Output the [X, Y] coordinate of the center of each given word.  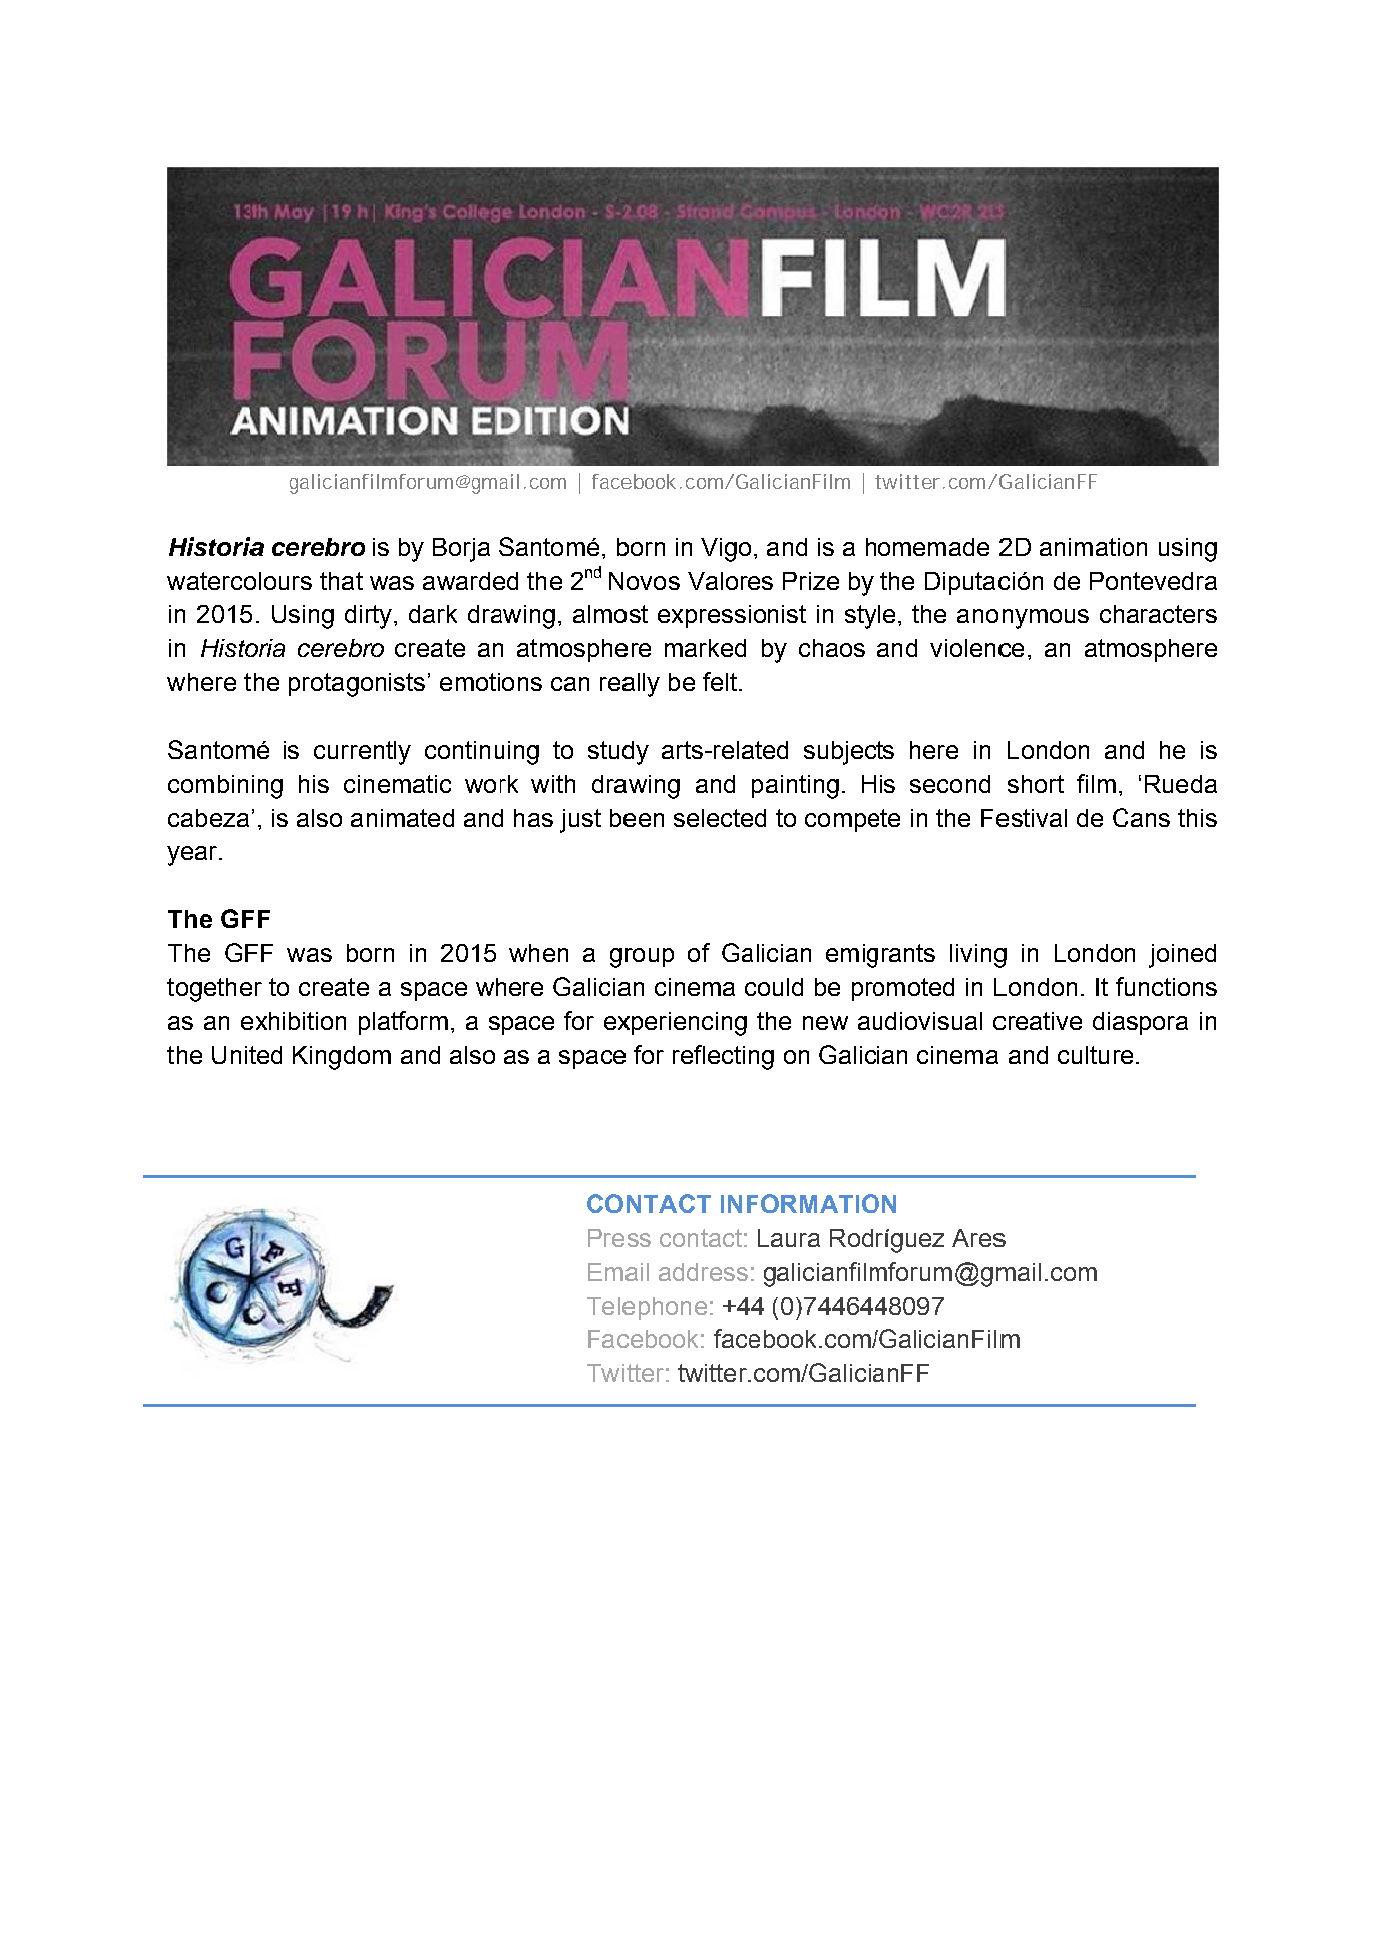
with [553, 784]
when [538, 953]
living [978, 956]
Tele [611, 1306]
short [1036, 784]
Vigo [726, 550]
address [703, 1272]
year [193, 856]
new [825, 1023]
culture [1095, 1055]
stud [611, 750]
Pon [1112, 581]
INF [739, 1204]
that [341, 581]
